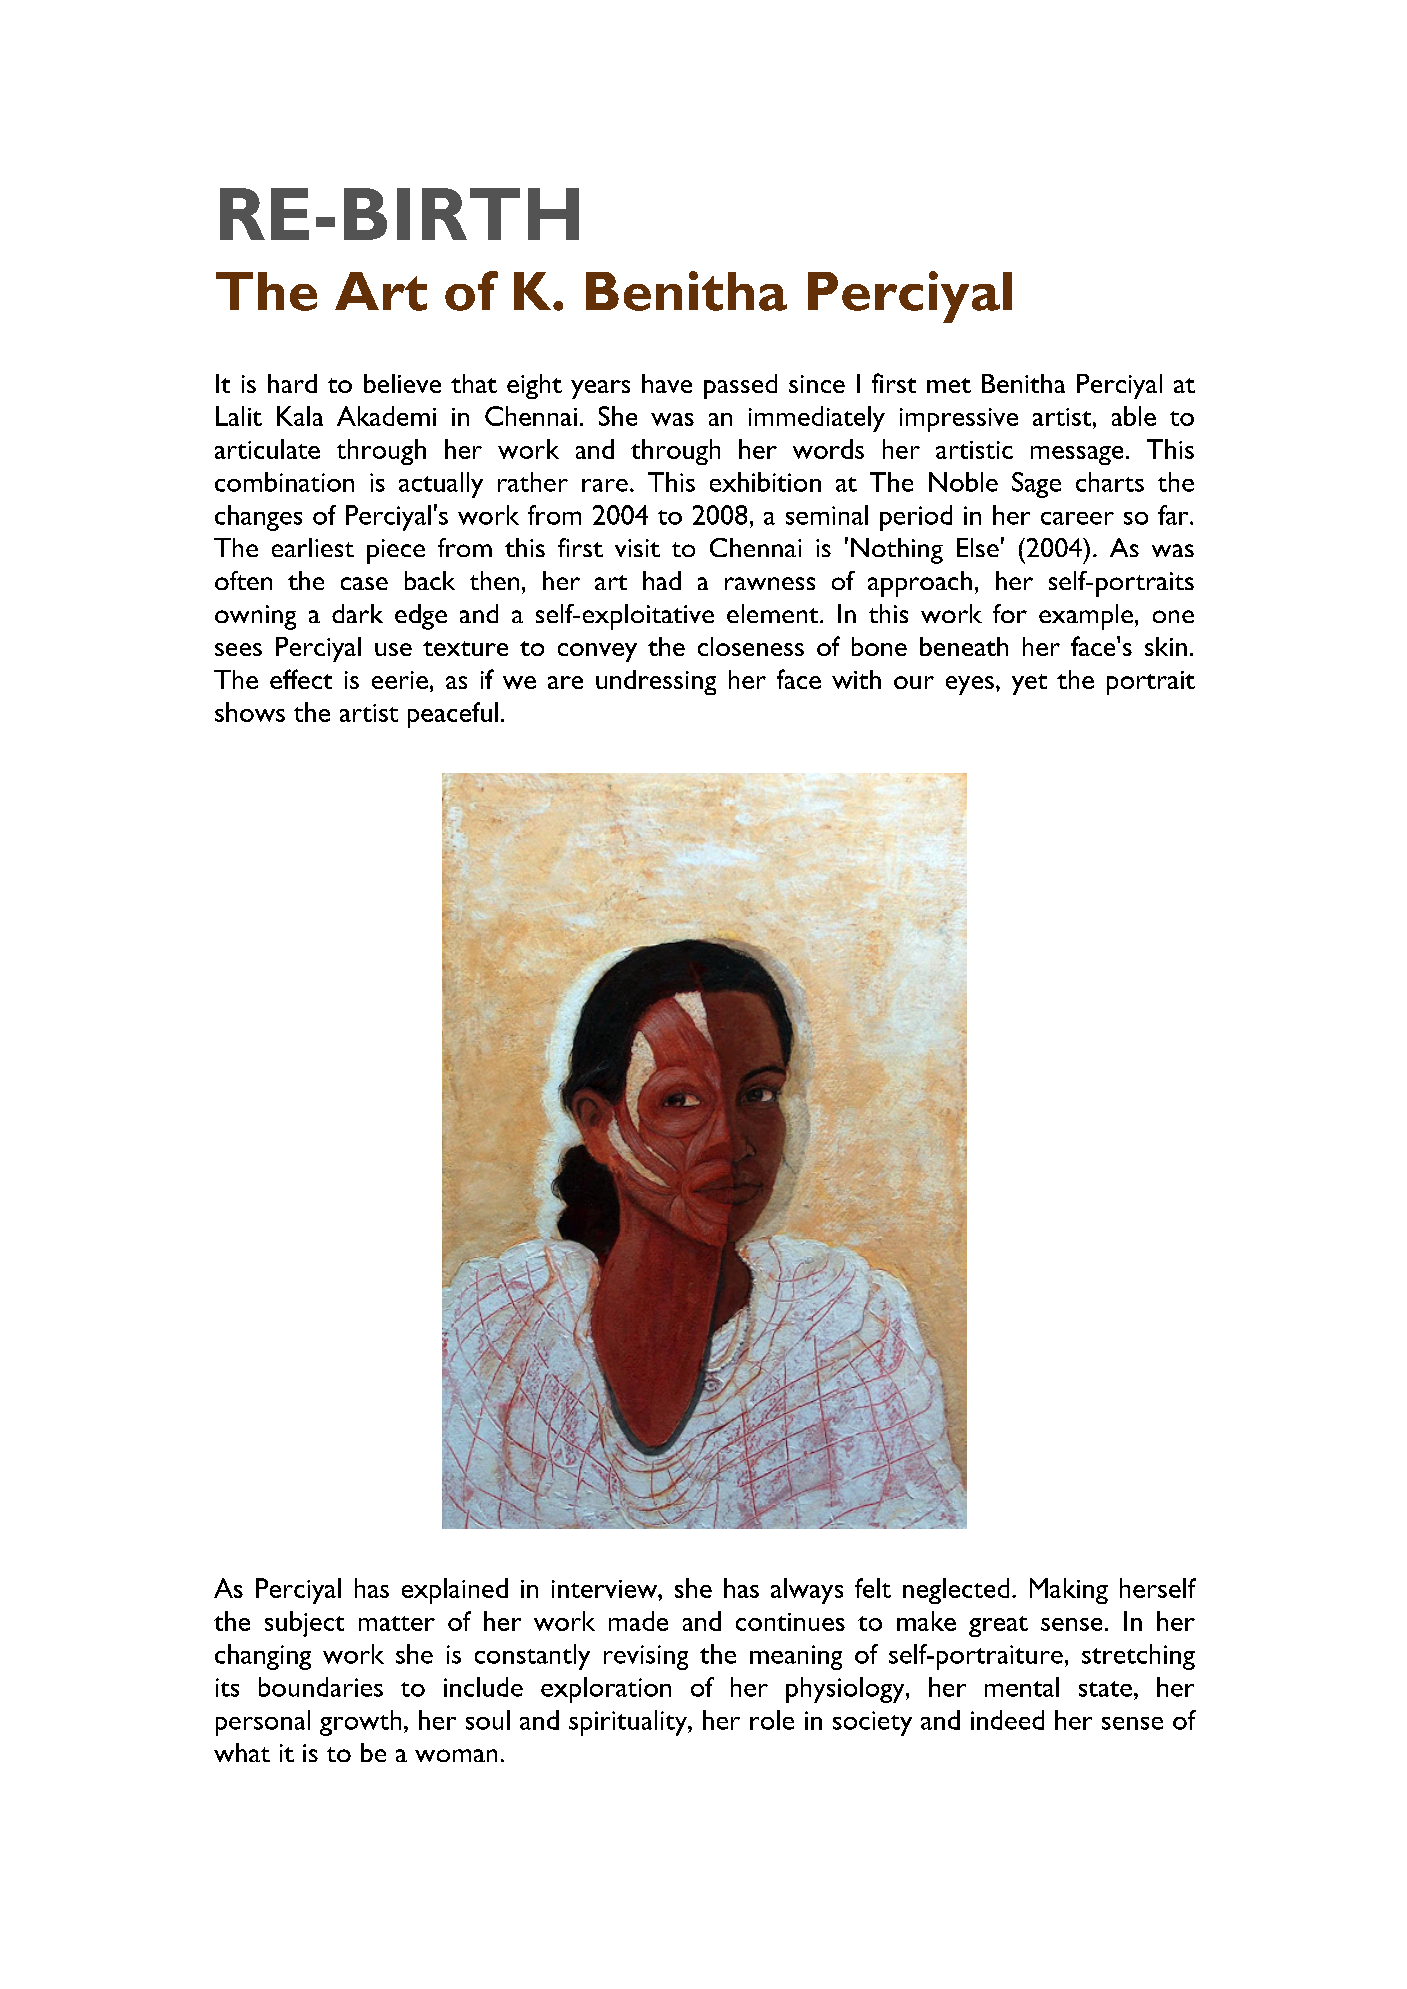 The image size is (1407, 1989). What do you see at coordinates (1022, 1687) in the screenshot?
I see `mental` at bounding box center [1022, 1687].
